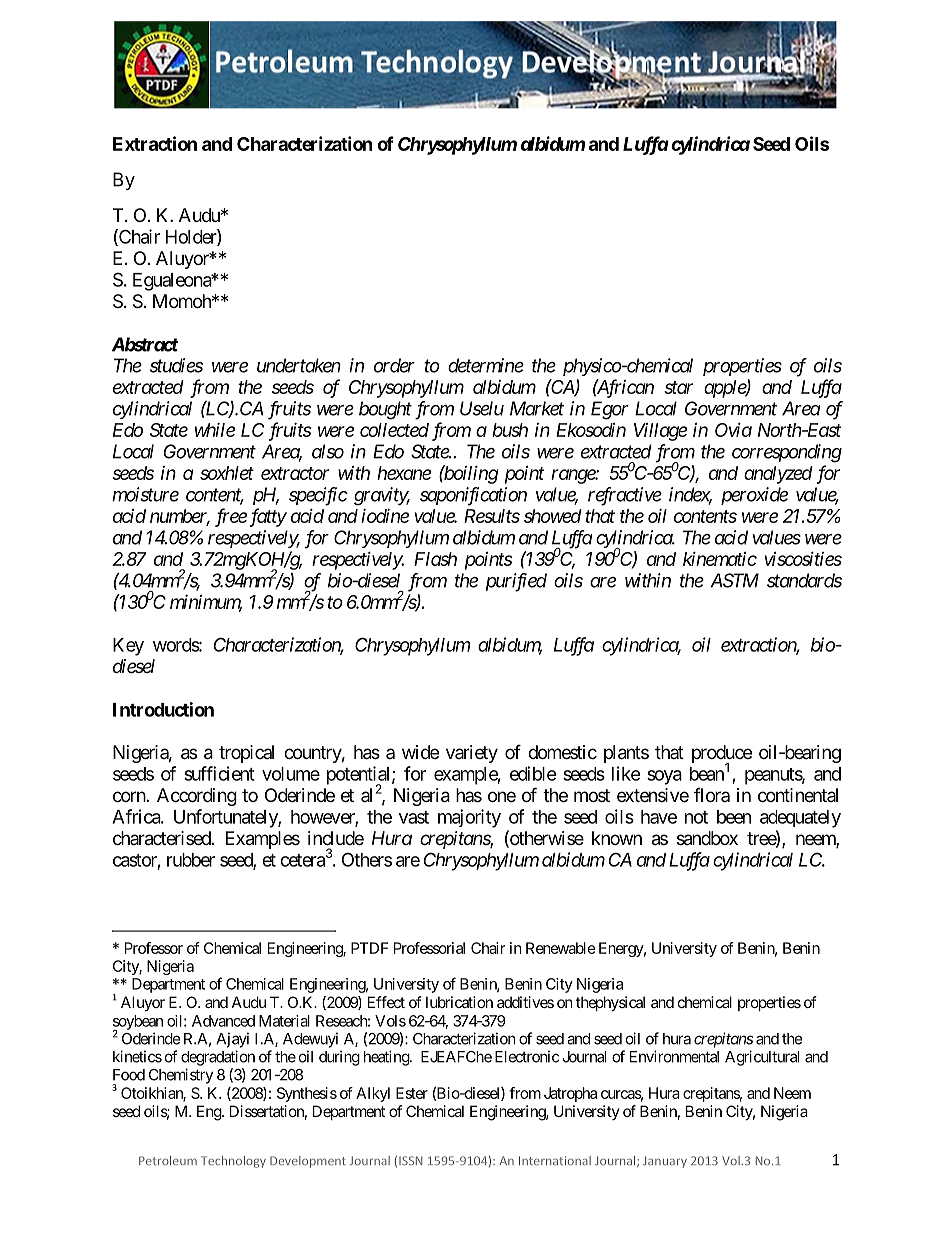 Image resolution: width=952 pixels, height=1233 pixels. I want to click on ISSN, so click(410, 1160).
